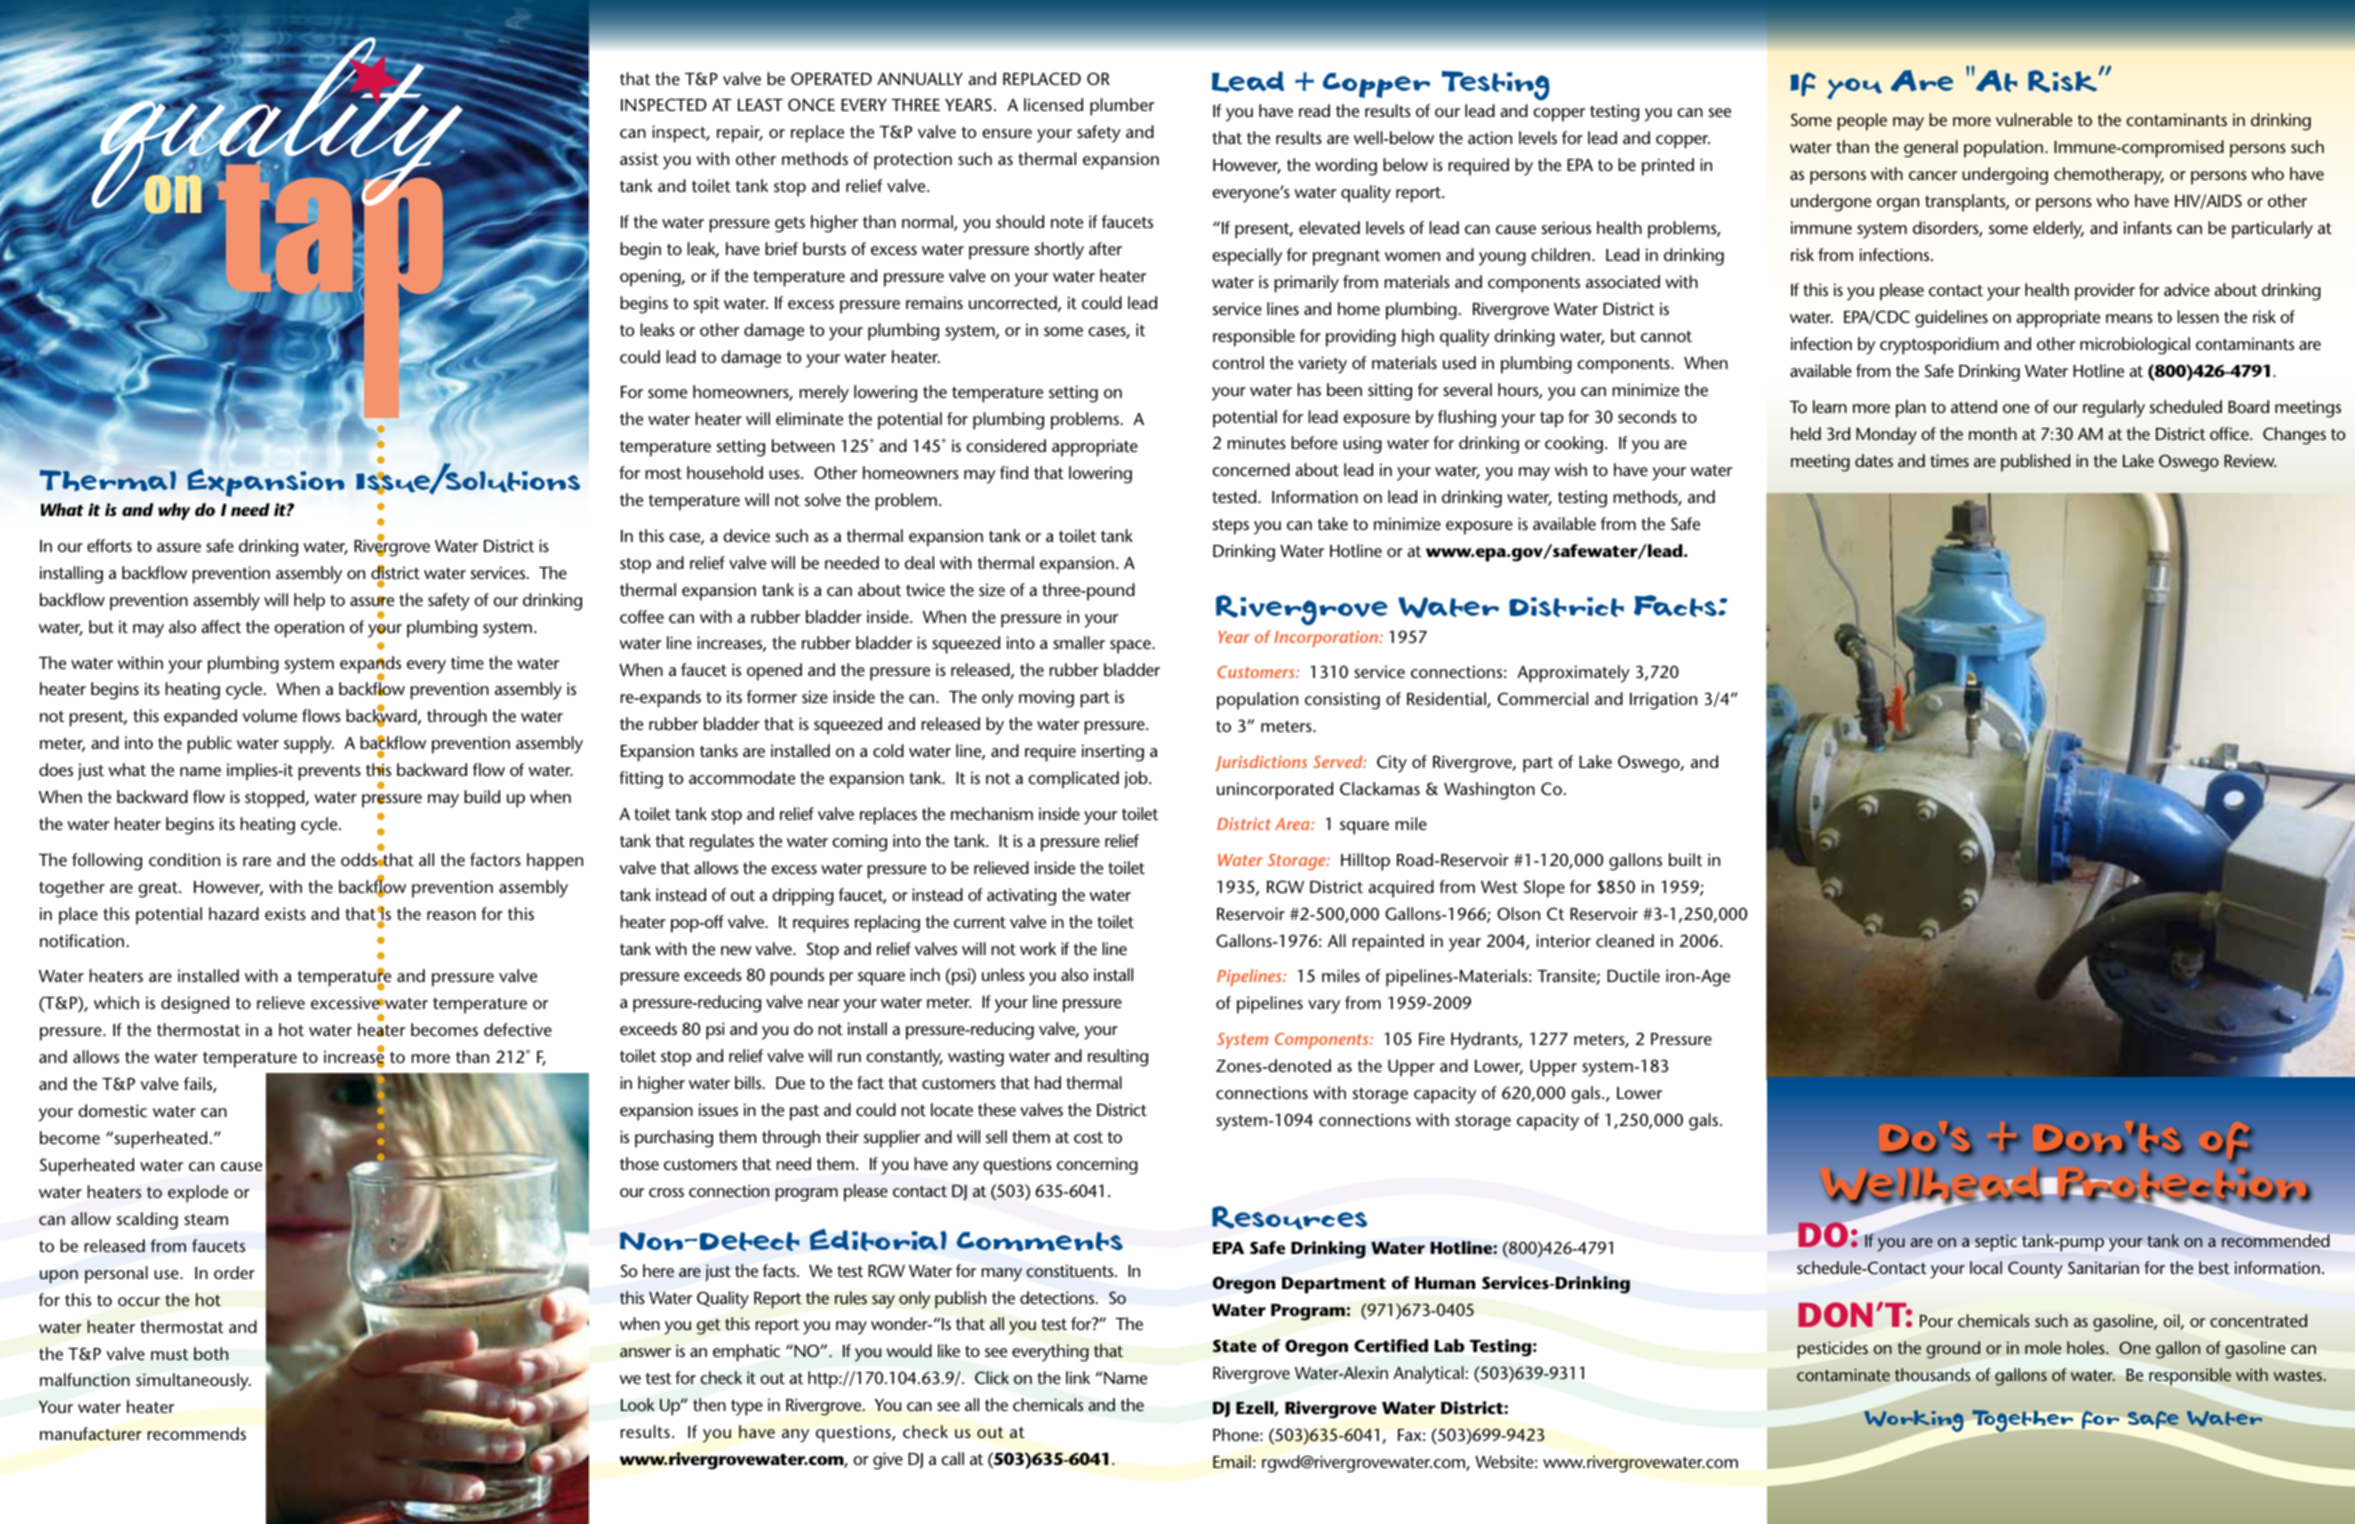 This screenshot has height=1524, width=2355. What do you see at coordinates (639, 158) in the screenshot?
I see `assist` at bounding box center [639, 158].
